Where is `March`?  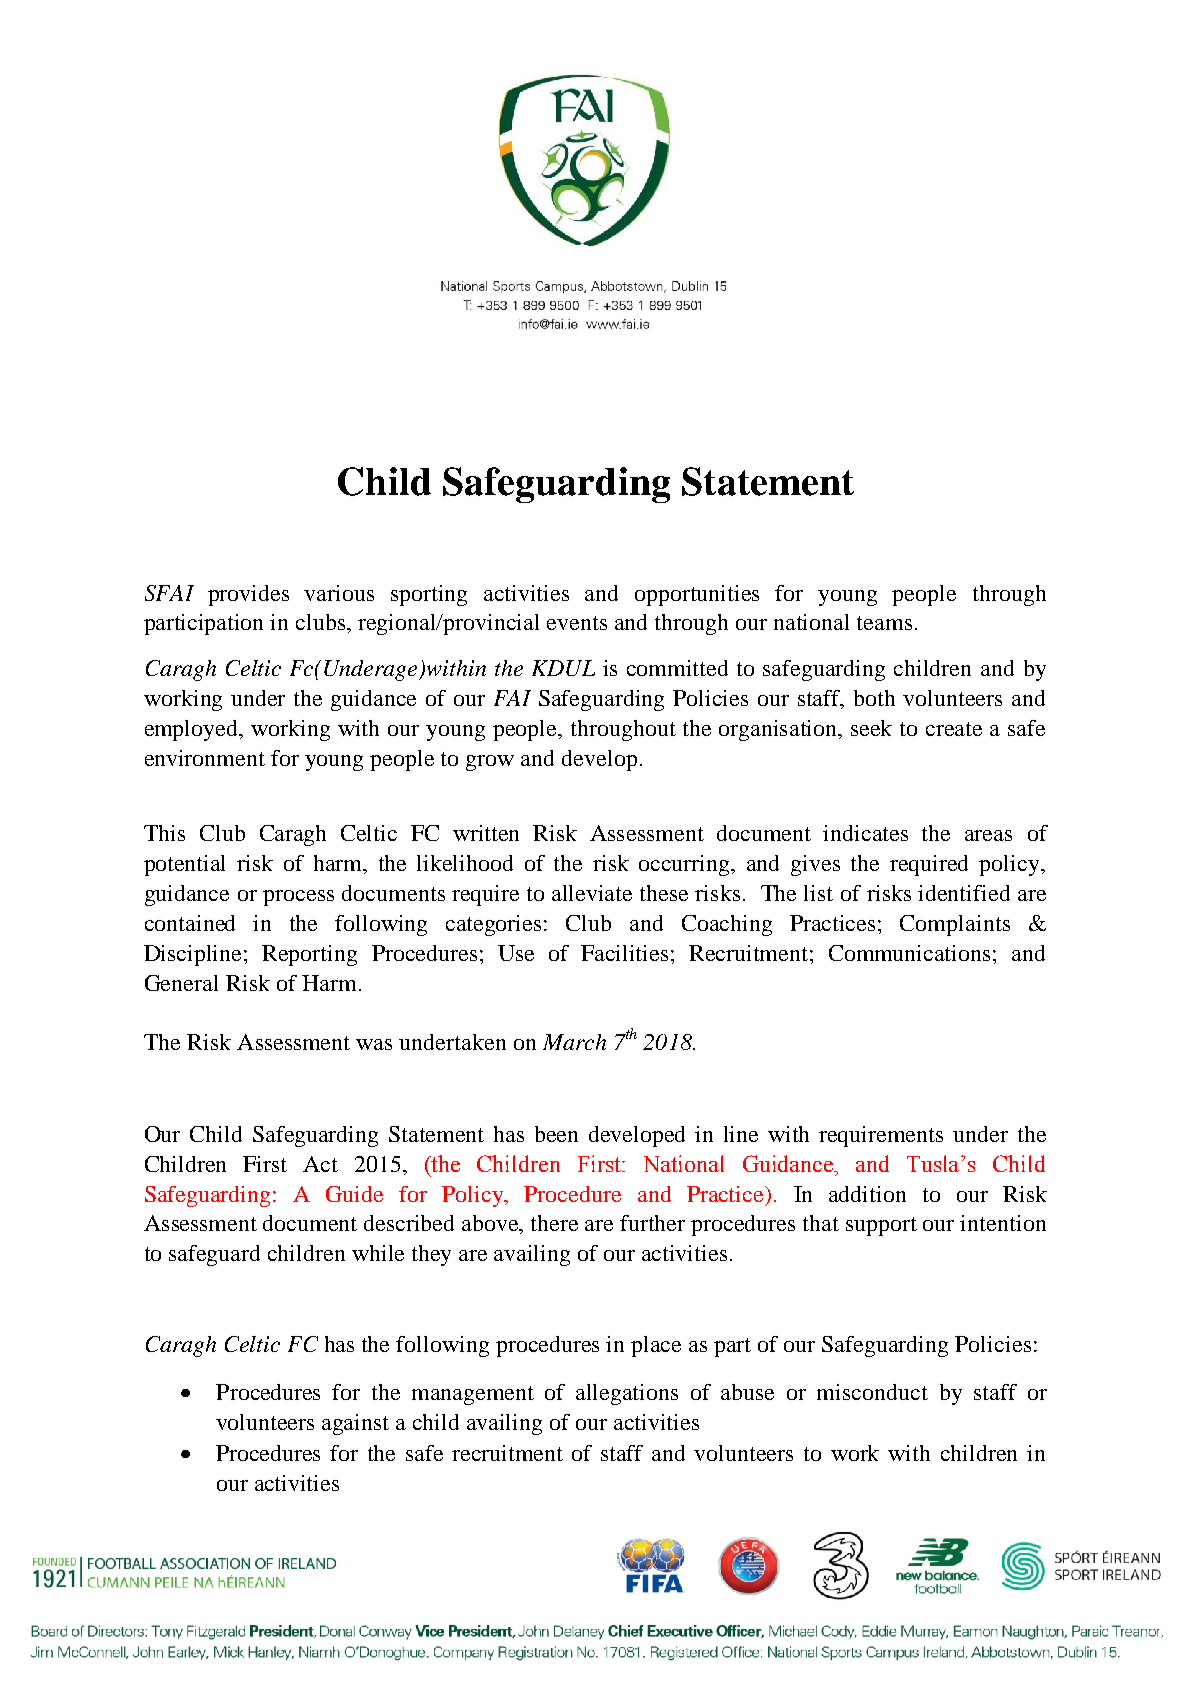
March is located at coordinates (574, 1042).
